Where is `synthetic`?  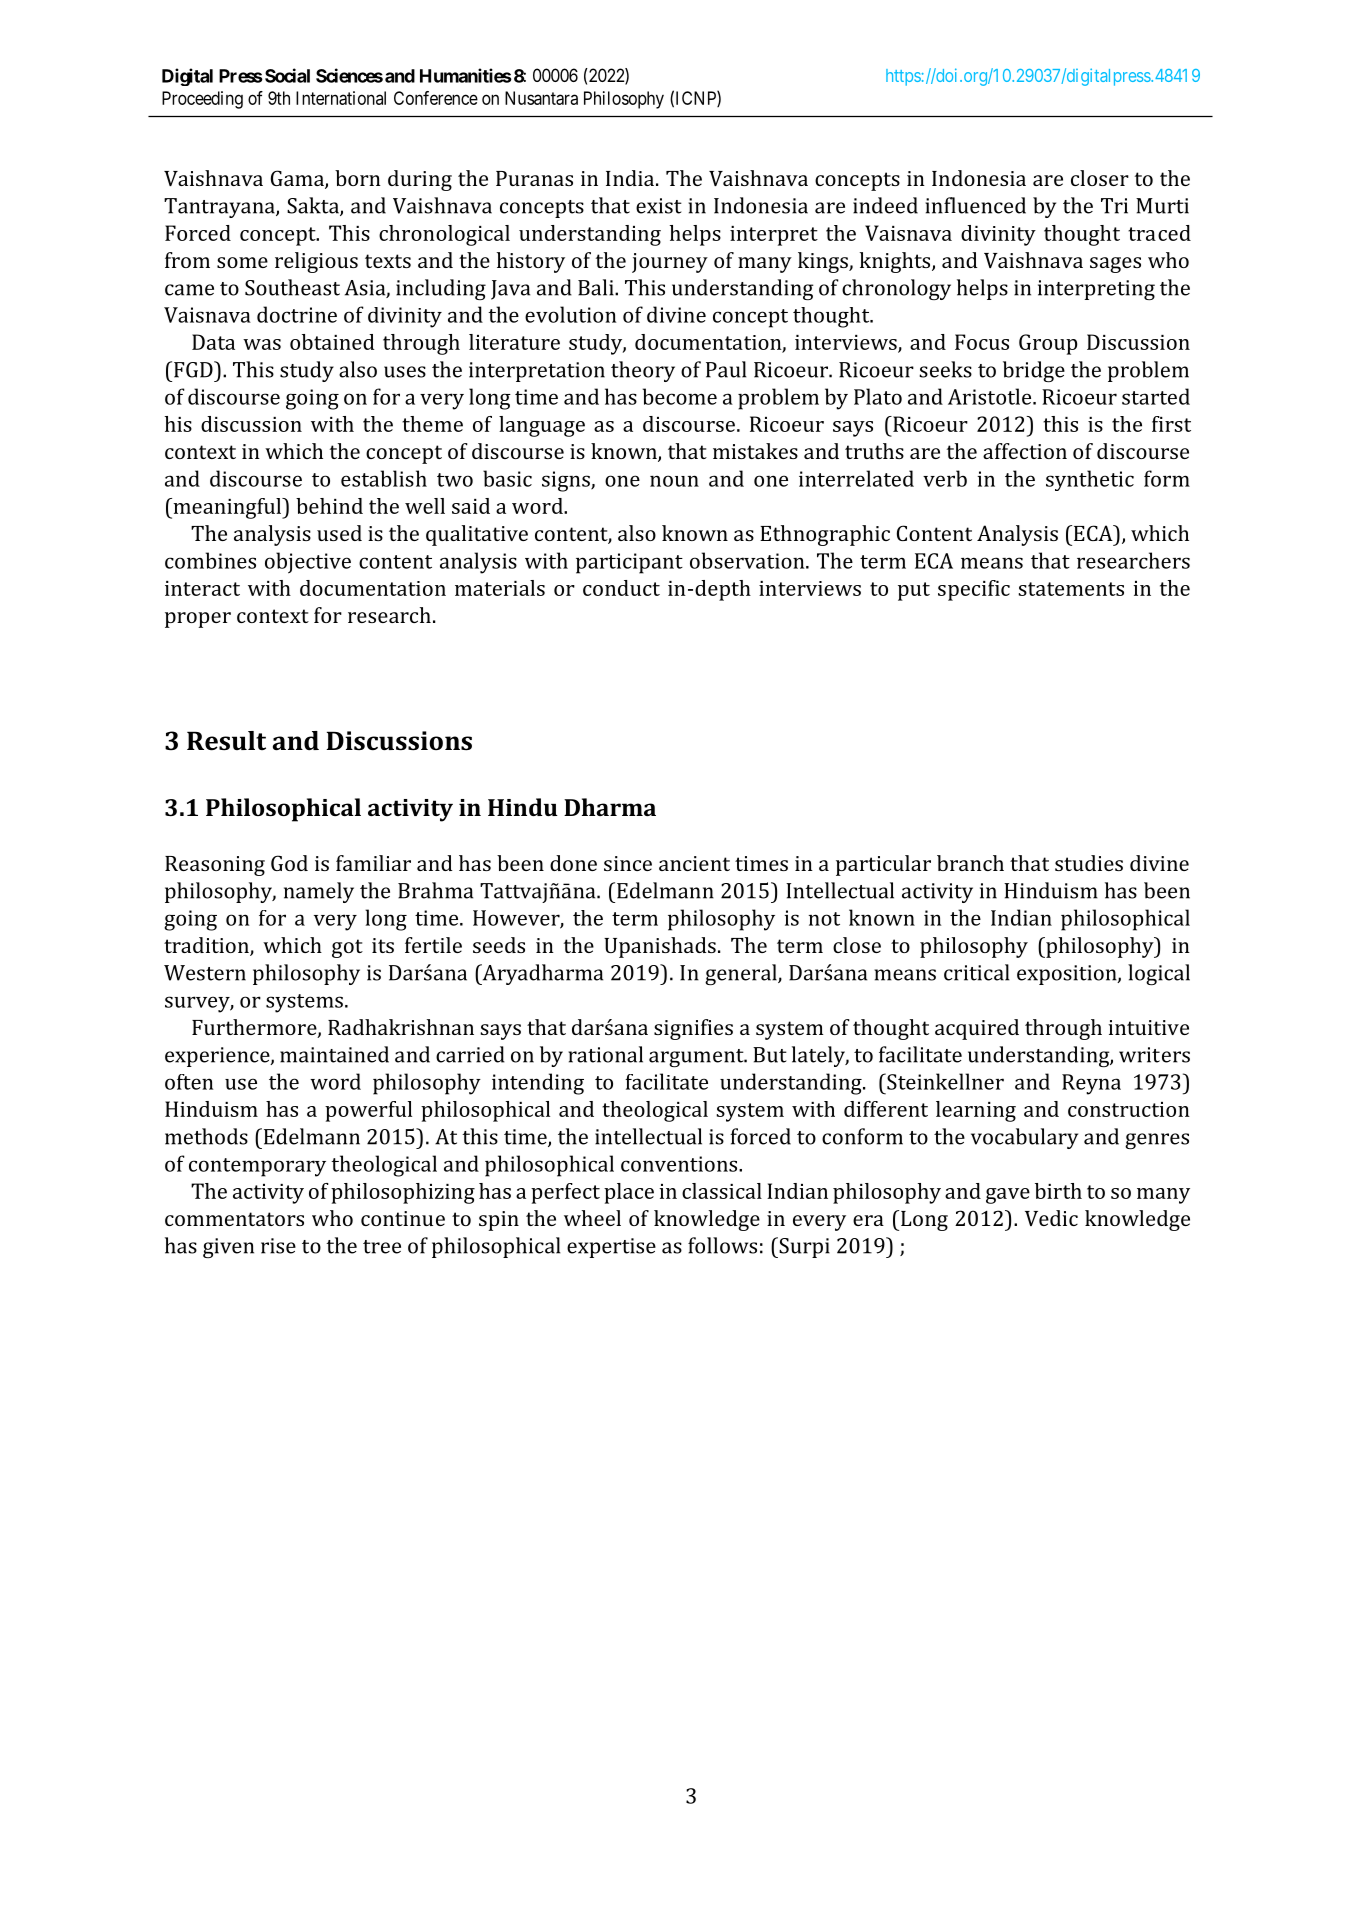
synthetic is located at coordinates (1090, 480).
